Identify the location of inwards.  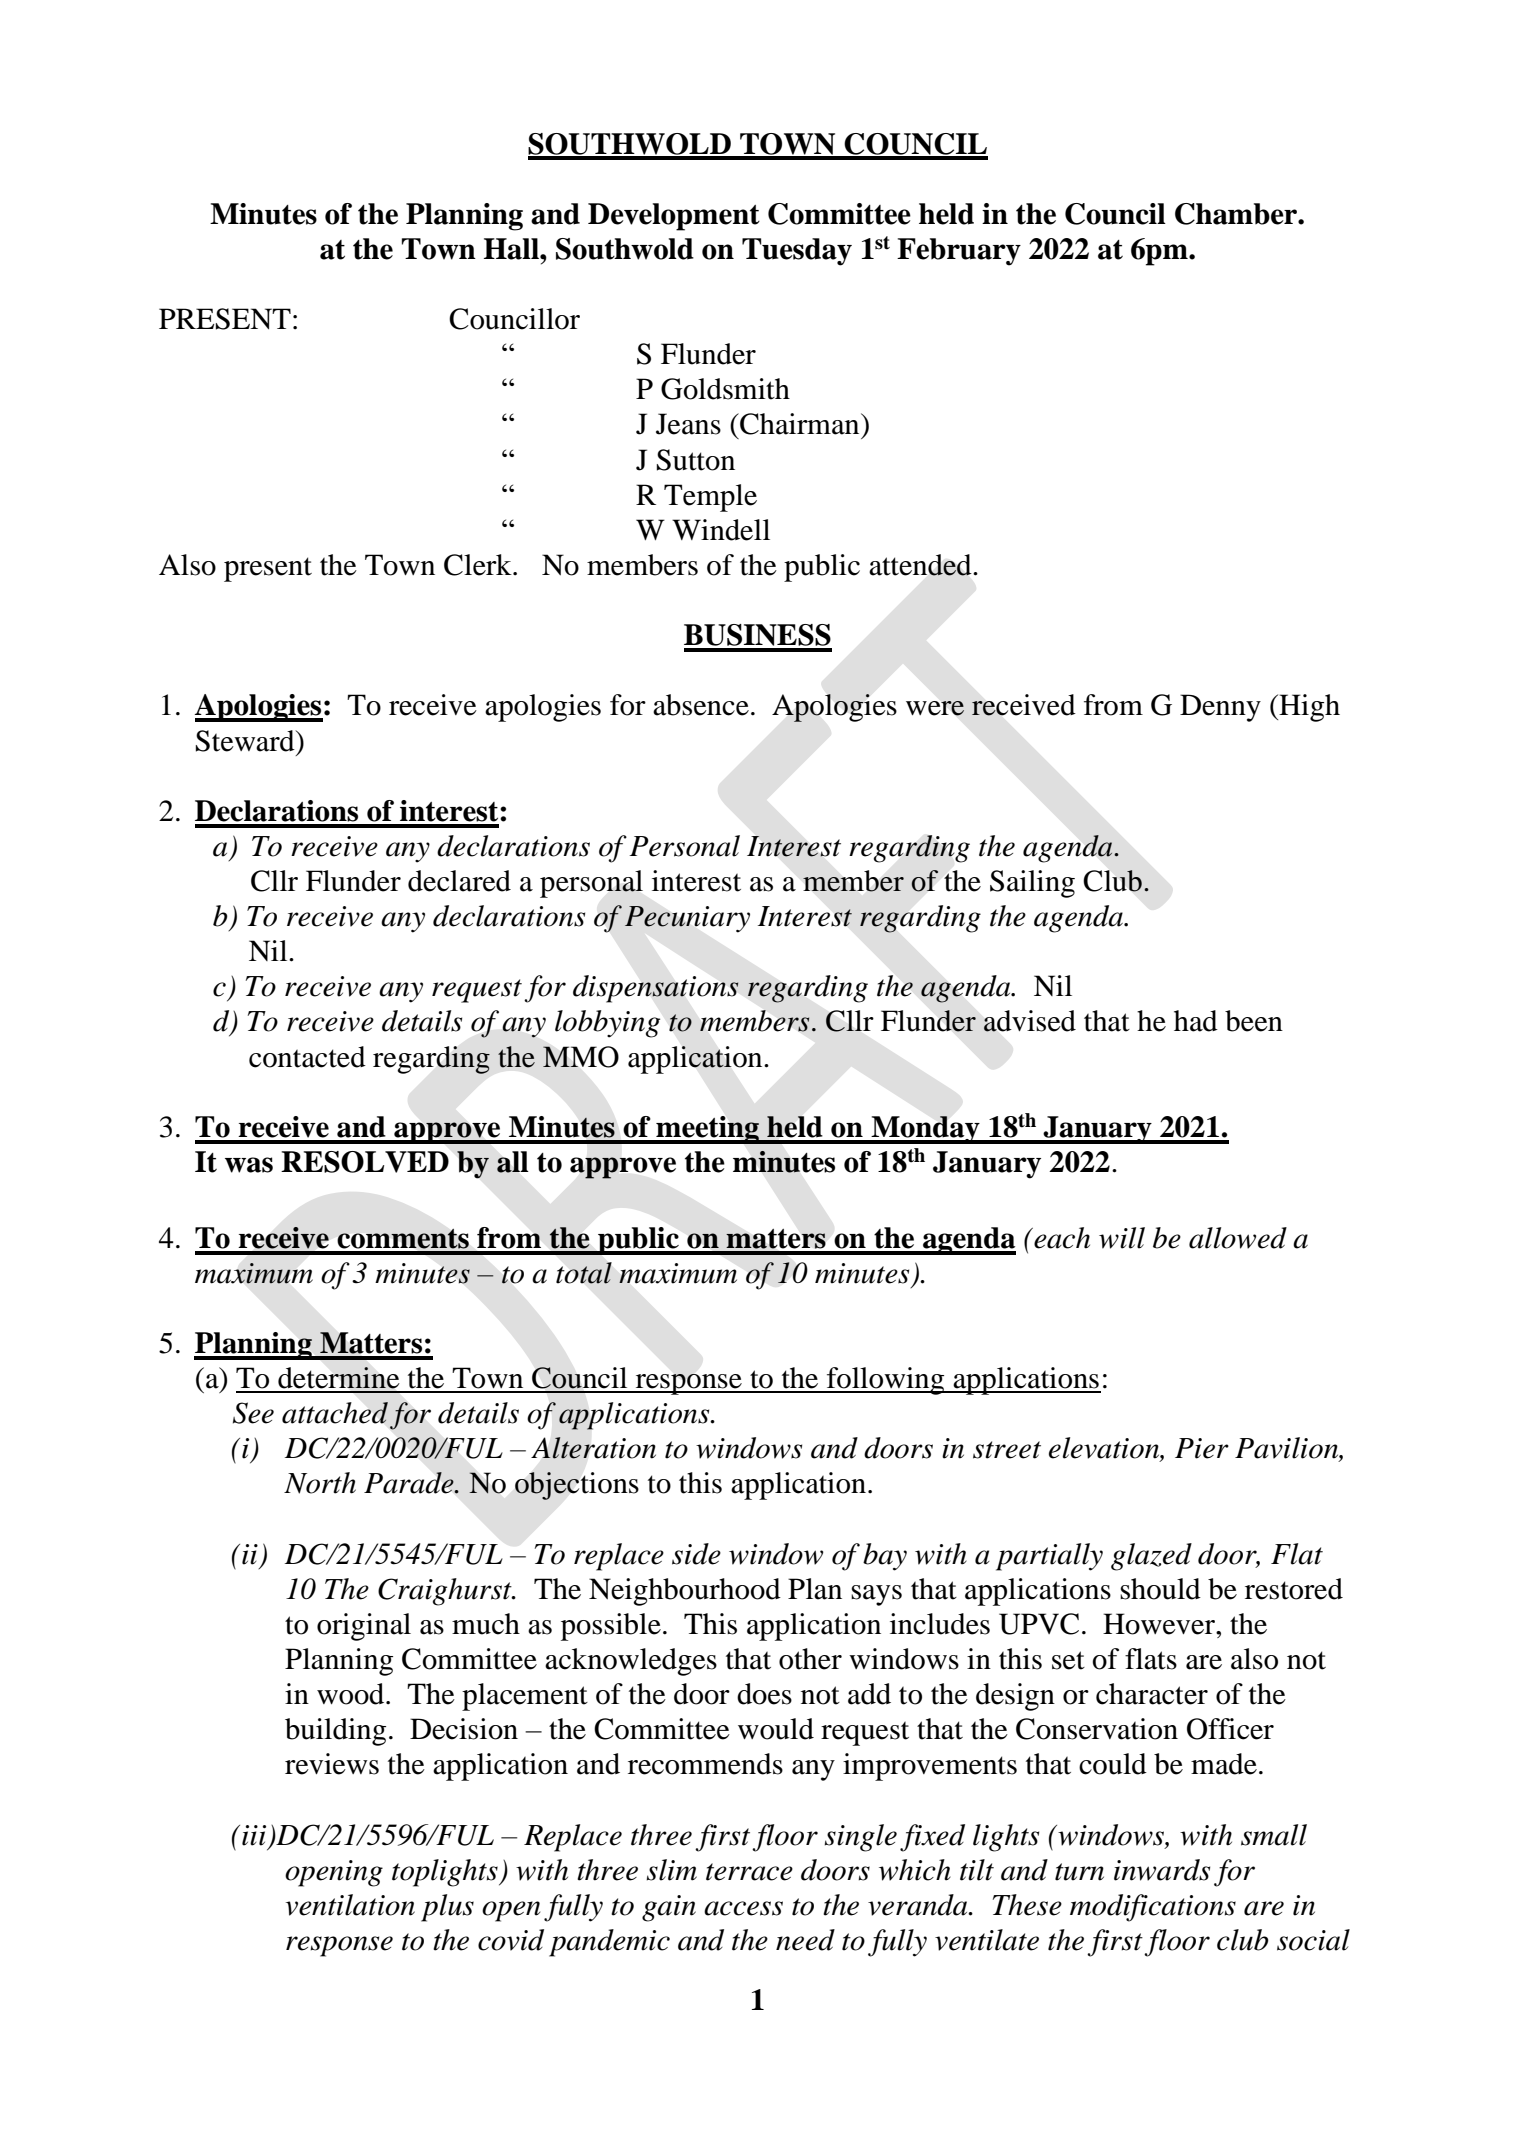
(1162, 1870).
